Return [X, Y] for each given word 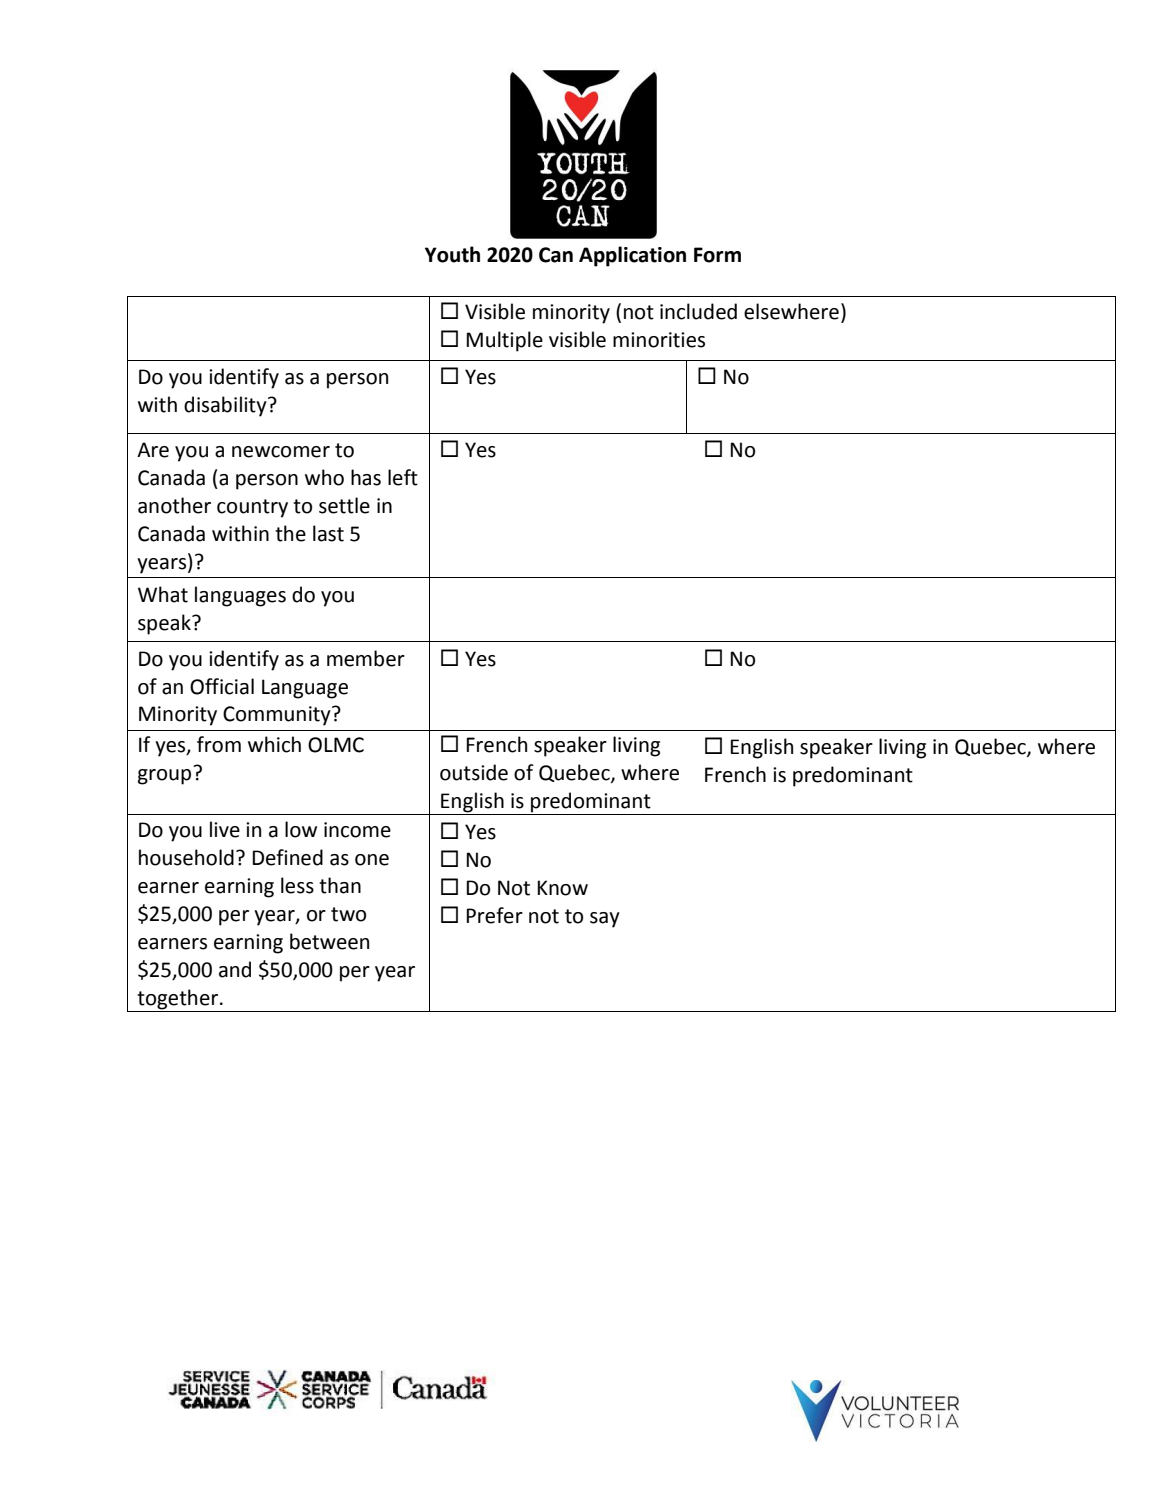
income [357, 830]
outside [474, 772]
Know [562, 888]
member [366, 658]
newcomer [281, 452]
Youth [452, 254]
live [225, 829]
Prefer [494, 915]
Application [632, 256]
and [235, 969]
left [403, 477]
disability [226, 406]
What [163, 594]
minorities [659, 340]
